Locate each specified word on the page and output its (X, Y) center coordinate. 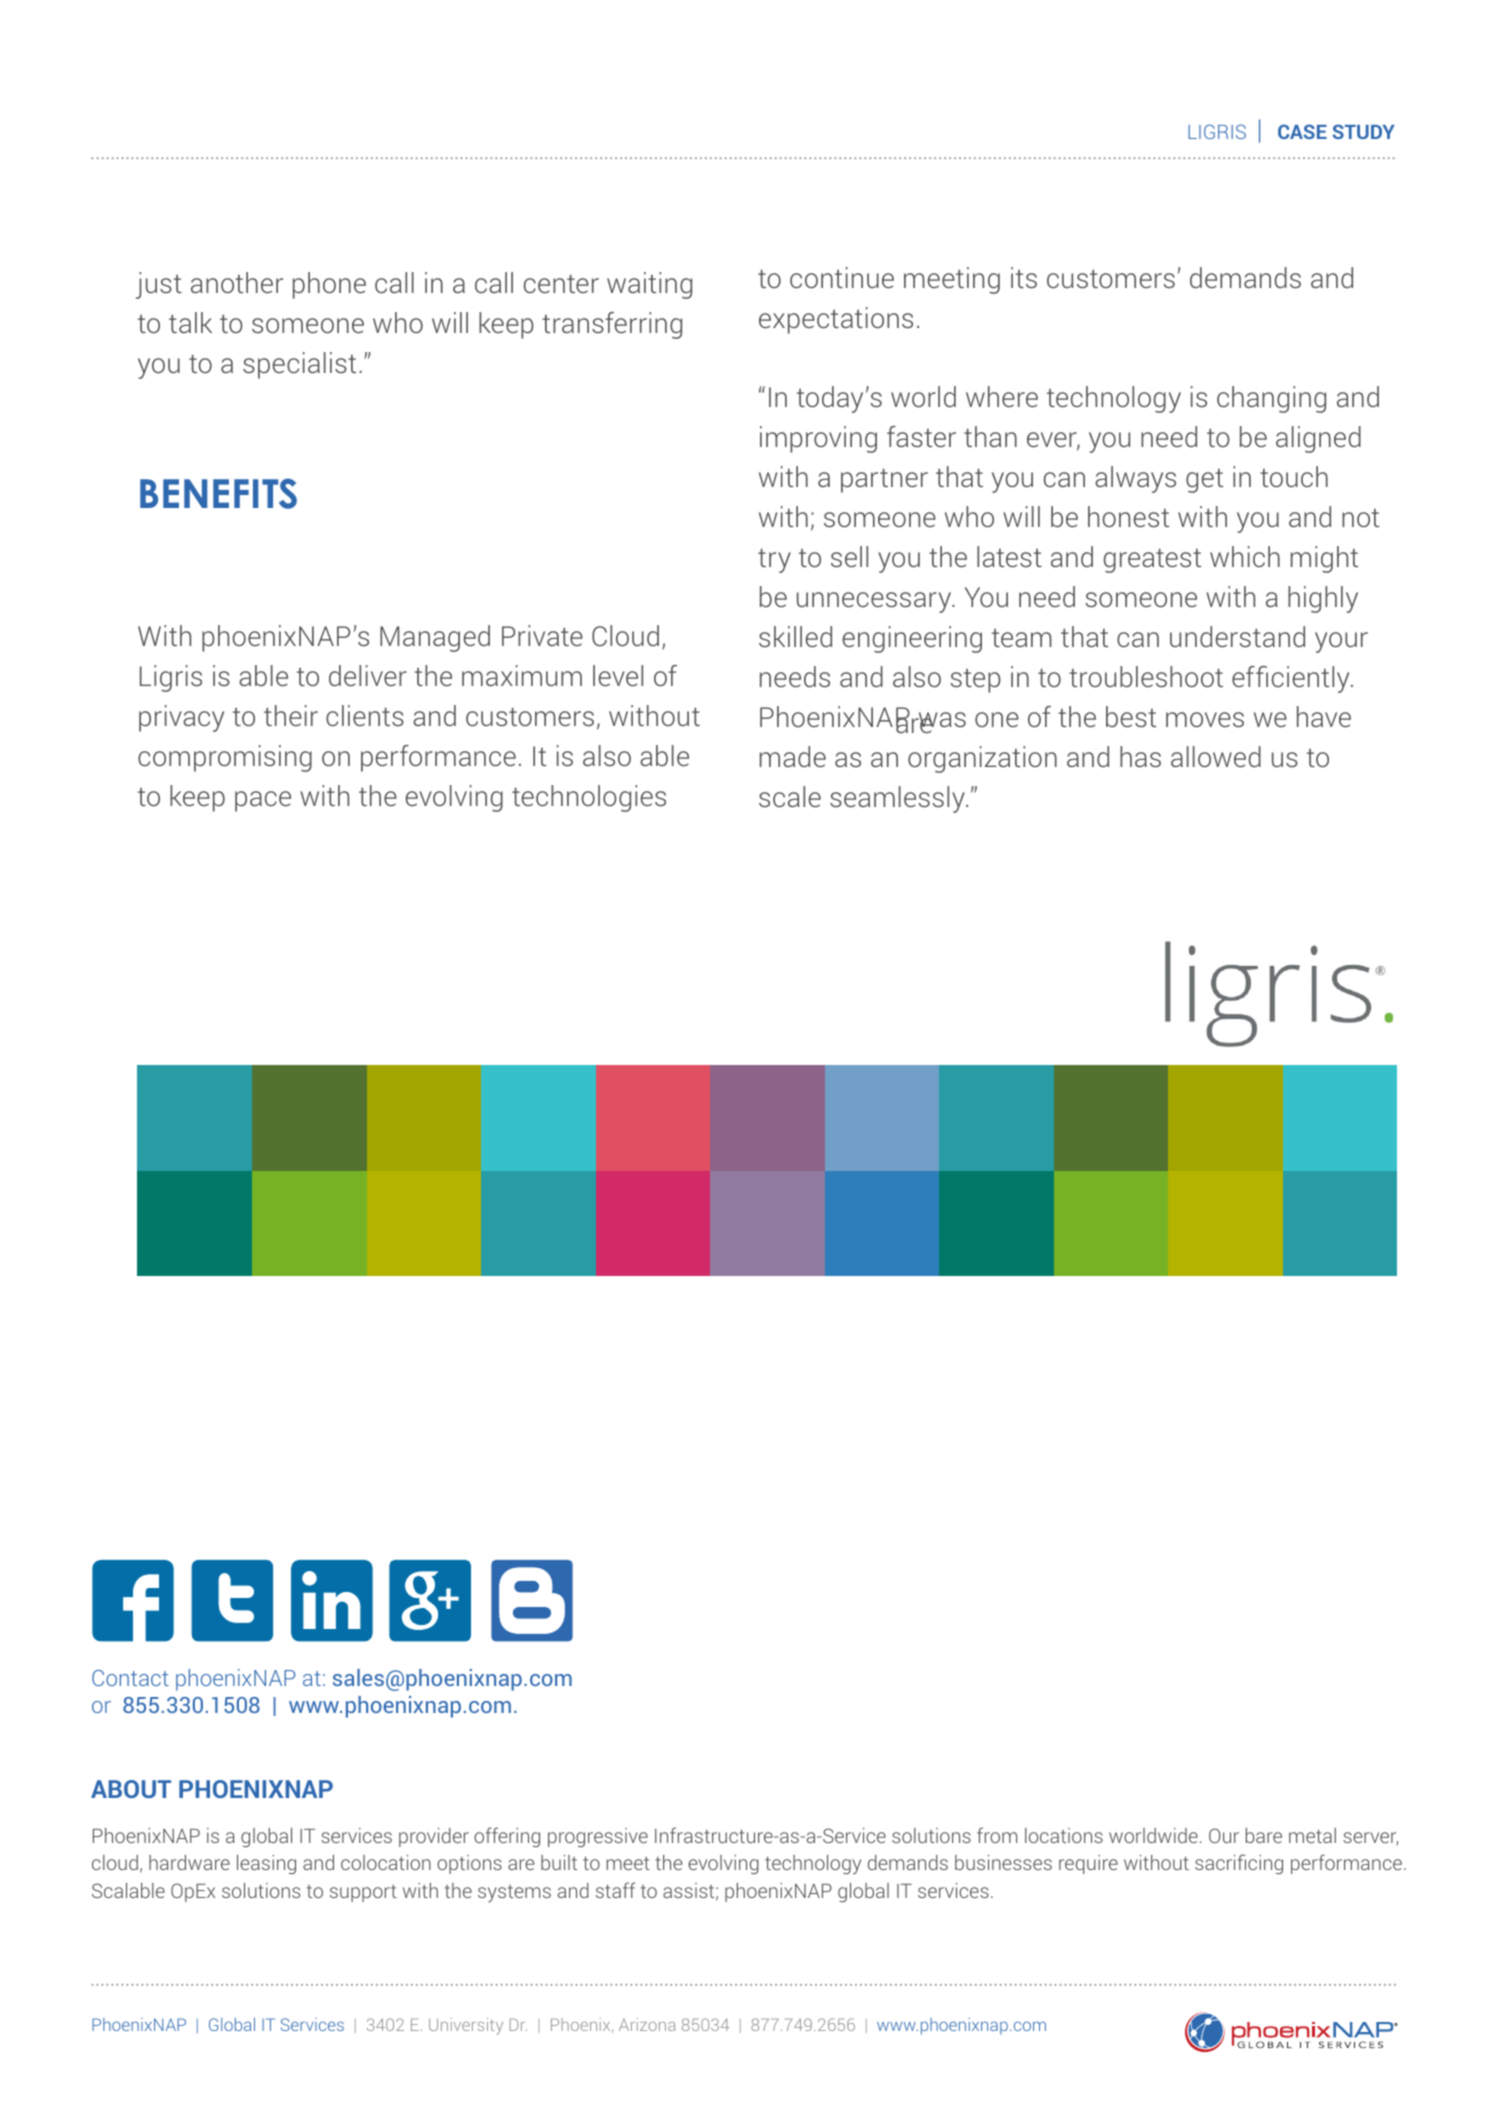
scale (790, 796)
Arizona (647, 2024)
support (363, 1893)
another (237, 282)
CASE (1302, 131)
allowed (1216, 756)
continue (842, 277)
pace (263, 801)
